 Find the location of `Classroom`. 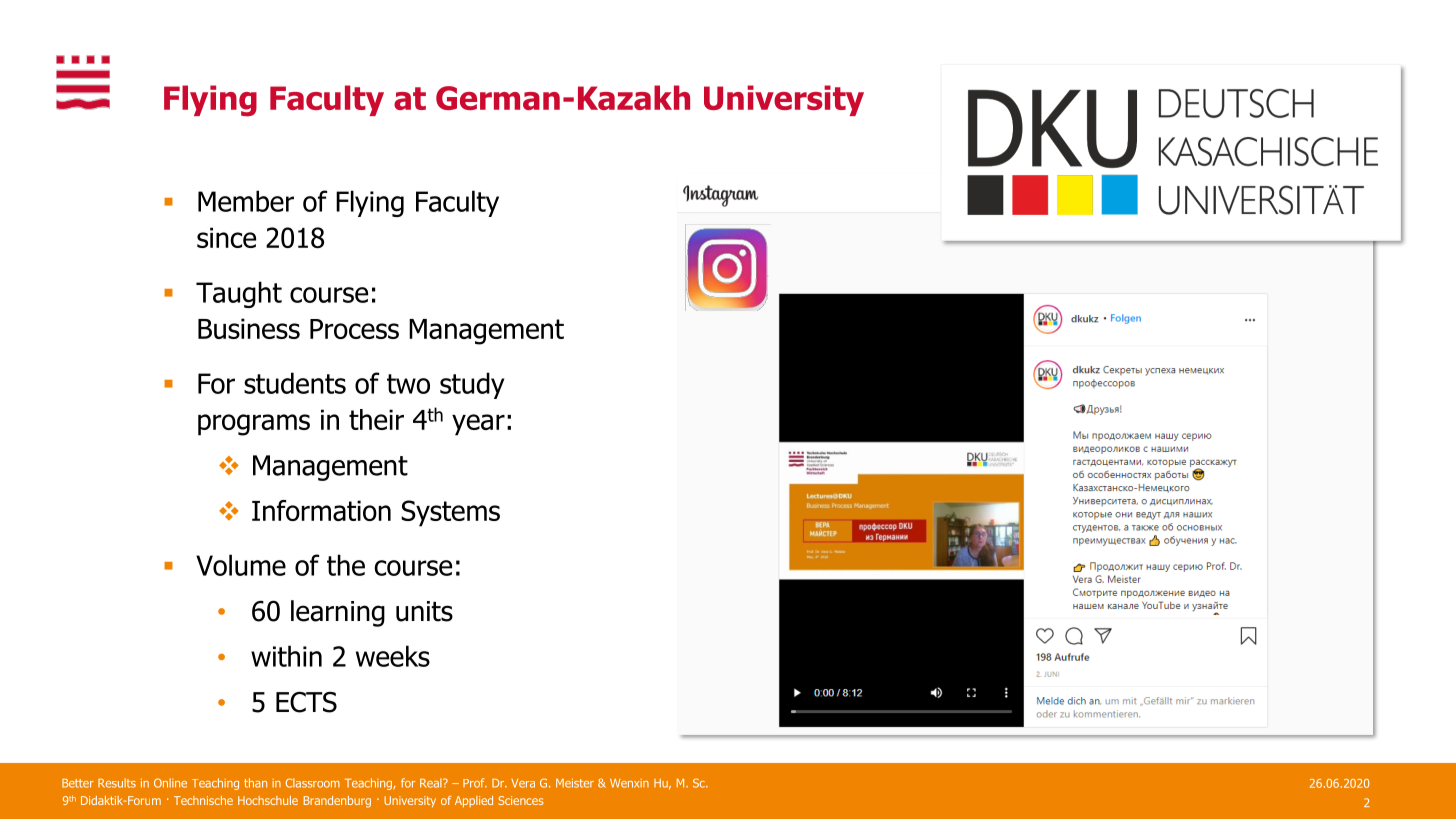

Classroom is located at coordinates (313, 783).
